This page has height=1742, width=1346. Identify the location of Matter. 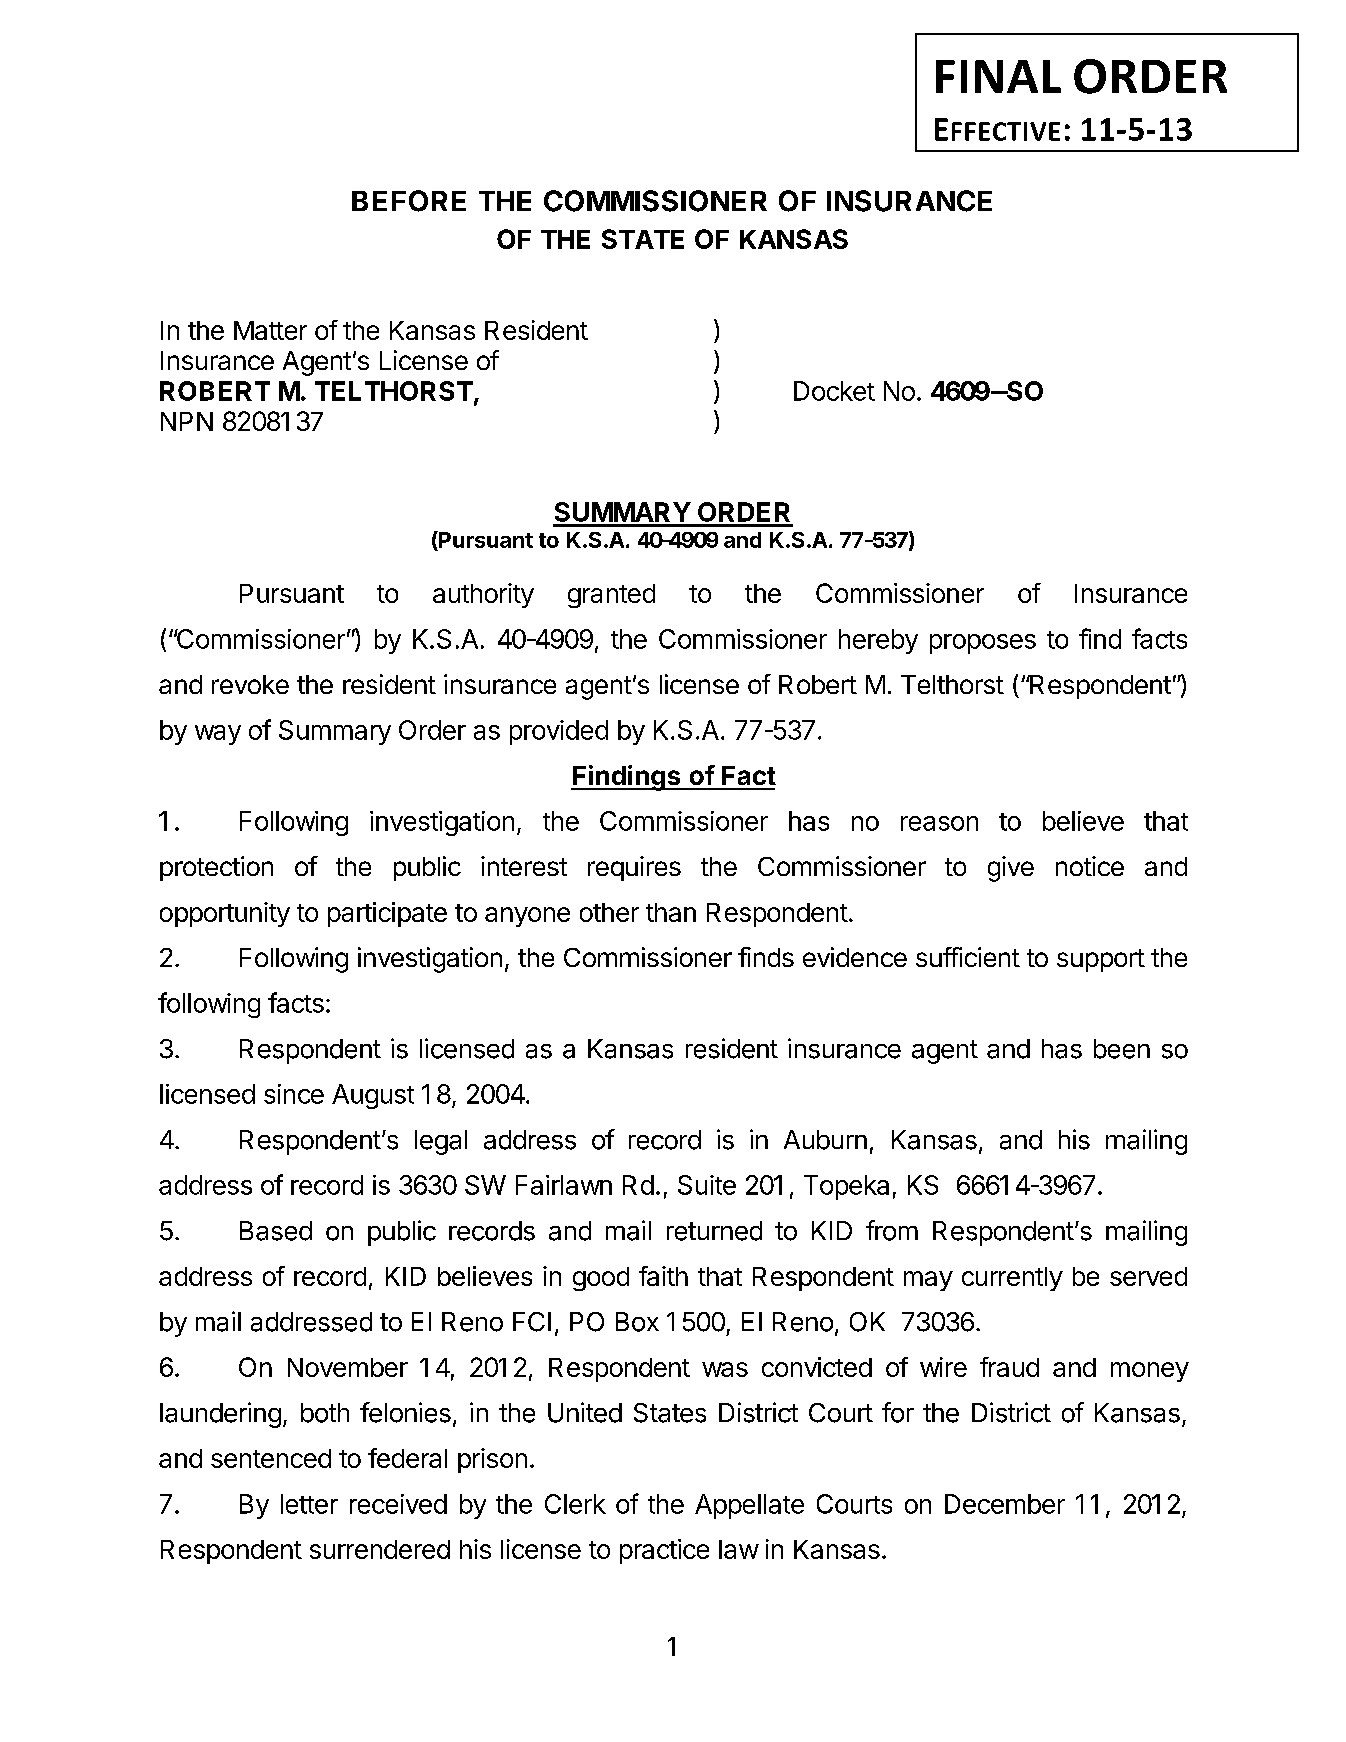
(270, 330).
